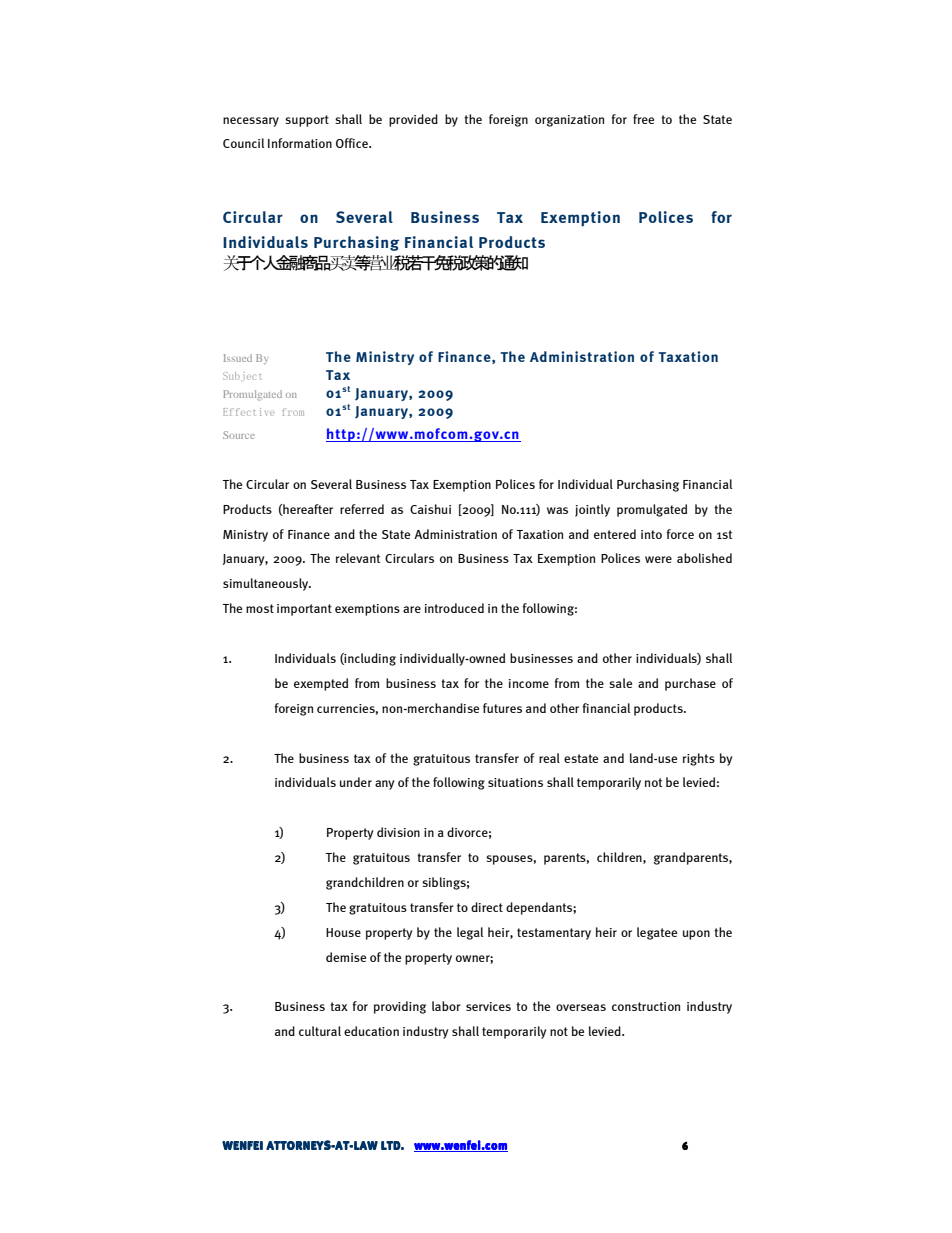 The height and width of the image is (1233, 952). I want to click on Effective, so click(248, 412).
